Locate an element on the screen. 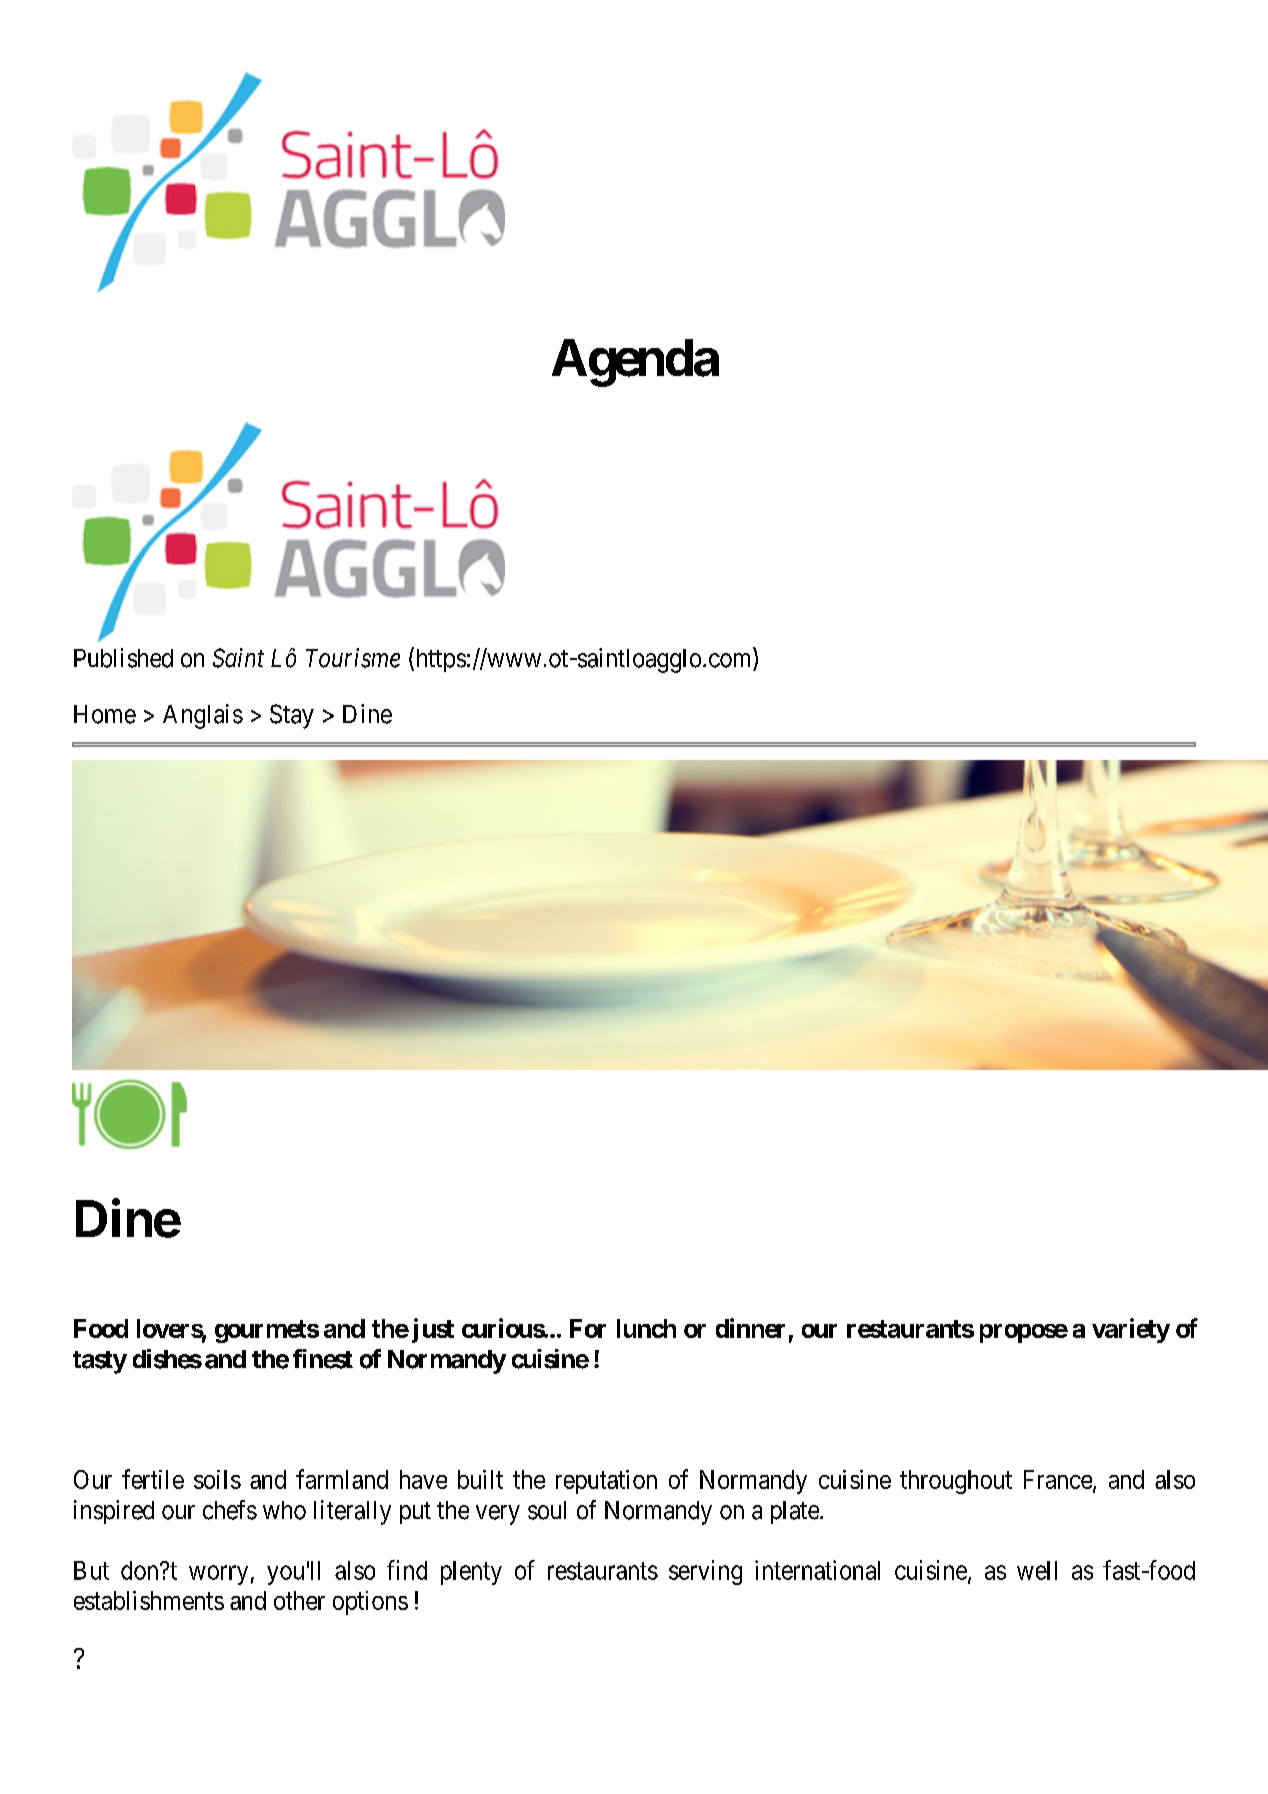 The height and width of the screenshot is (1794, 1268). Anglais is located at coordinates (203, 716).
